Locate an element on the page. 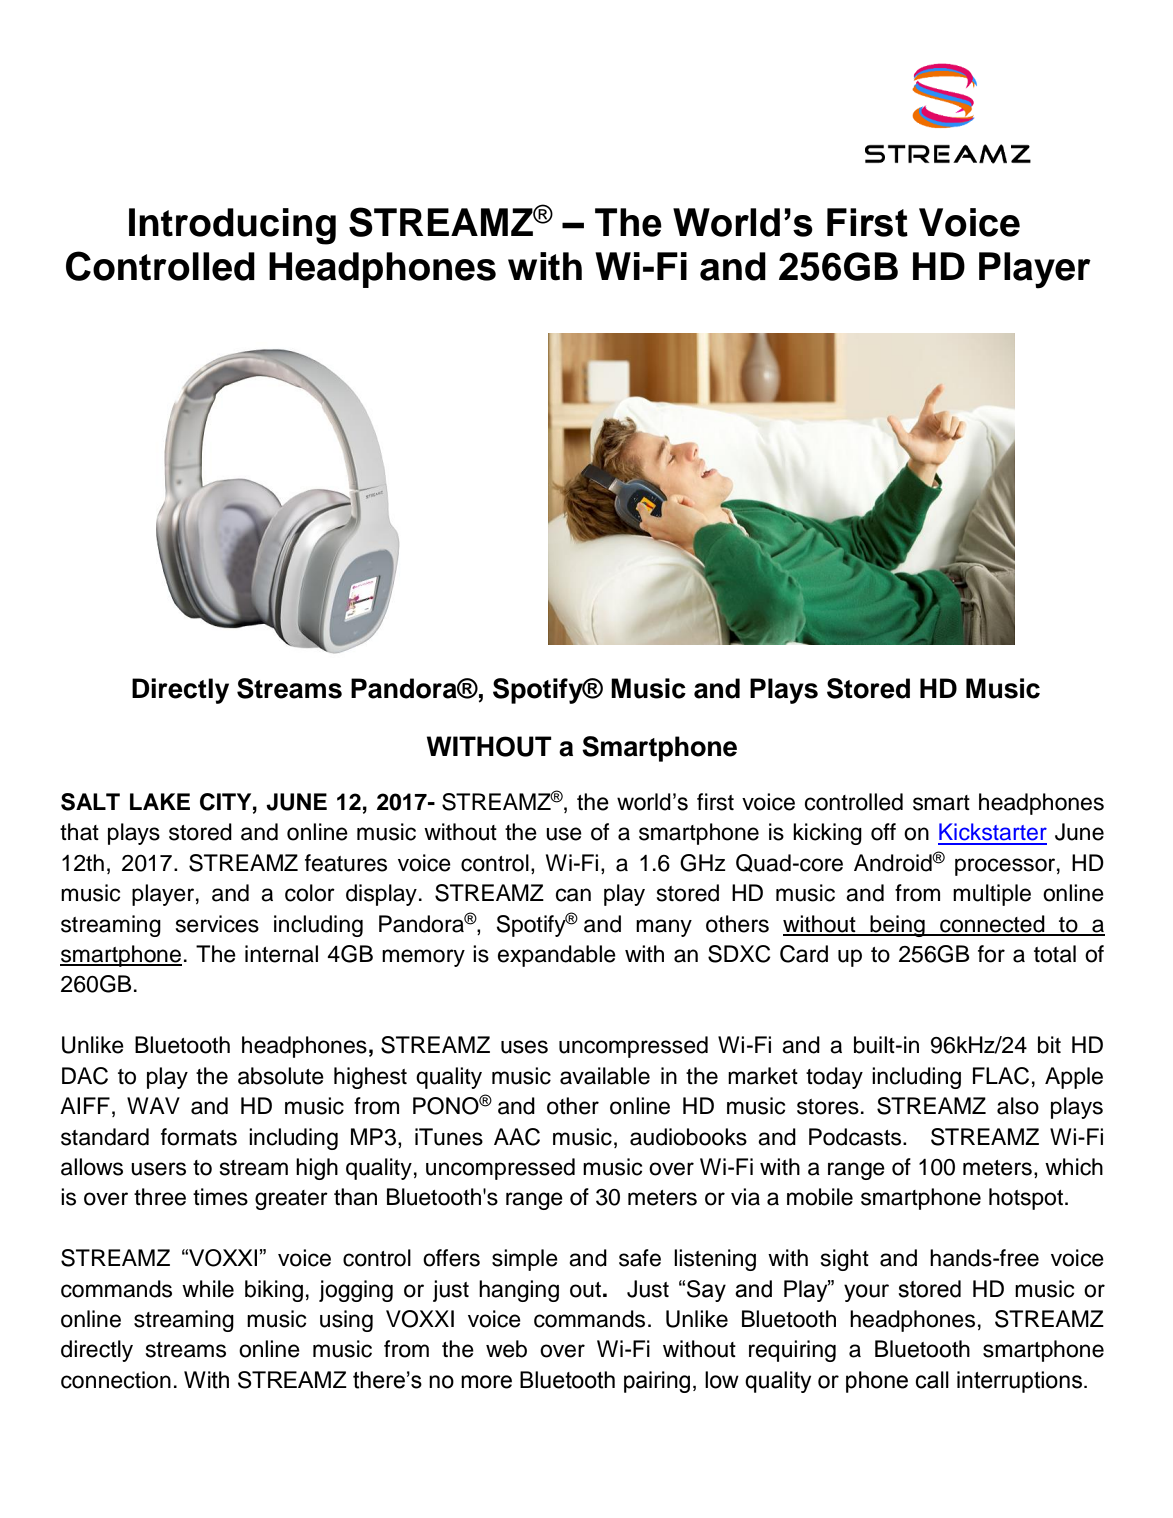 This image has width=1173, height=1518. LAKE is located at coordinates (160, 801).
